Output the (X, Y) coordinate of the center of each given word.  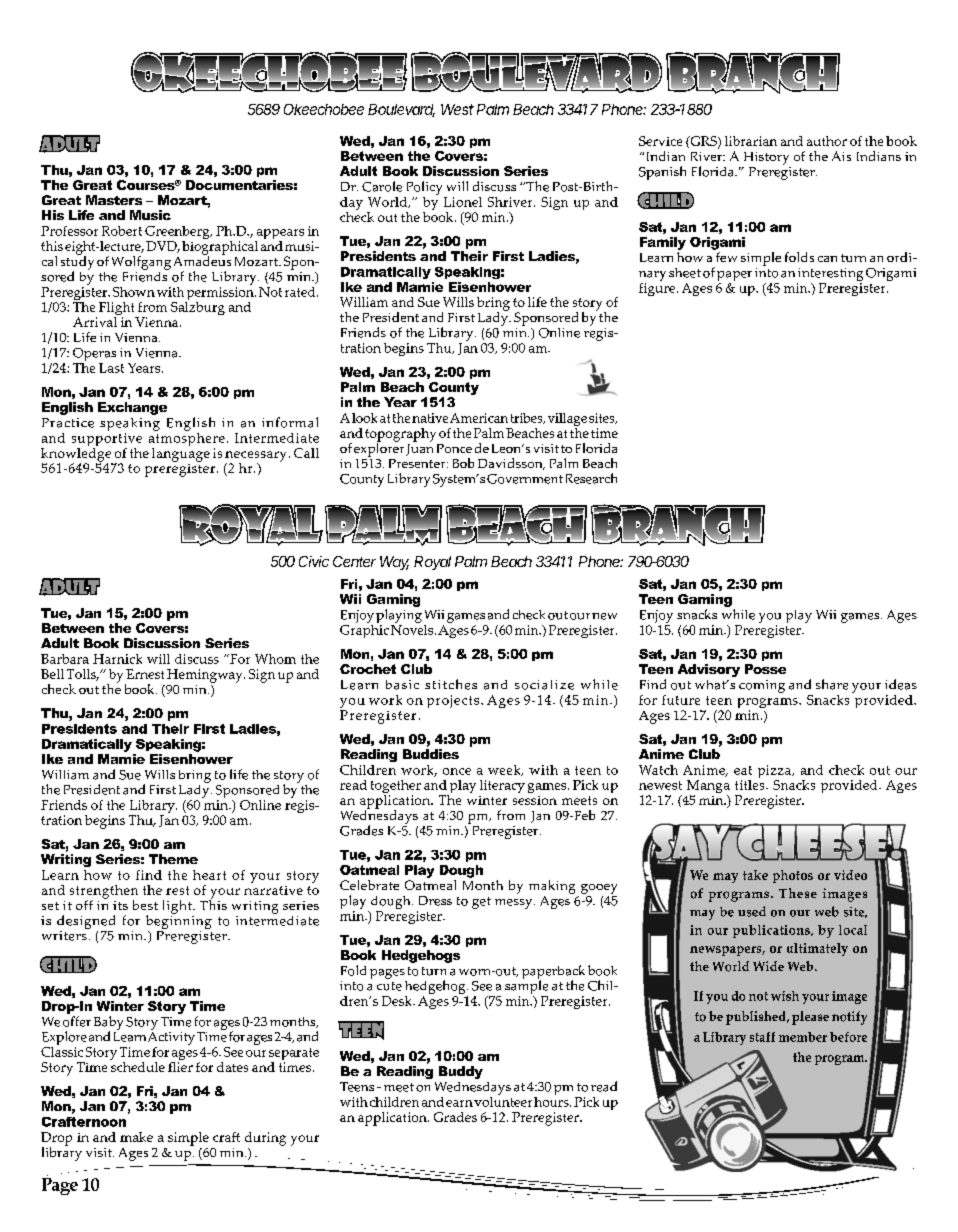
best (145, 905)
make (136, 1137)
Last (111, 368)
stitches (451, 684)
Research (591, 478)
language (181, 453)
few (726, 257)
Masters (114, 200)
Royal (432, 563)
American (479, 418)
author (827, 141)
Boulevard (401, 110)
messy (515, 904)
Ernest (145, 674)
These (798, 893)
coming (762, 686)
